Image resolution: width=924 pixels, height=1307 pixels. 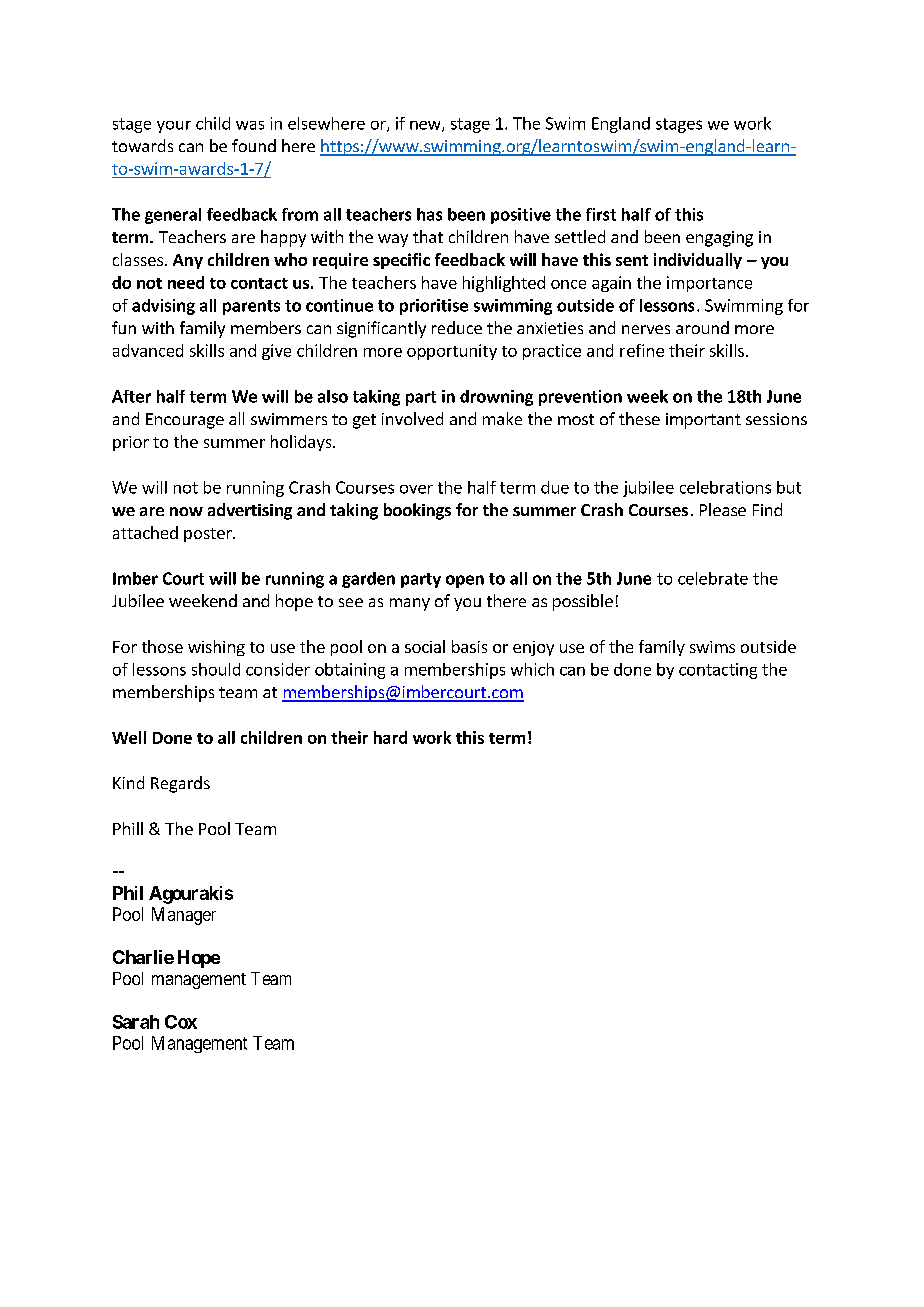 I want to click on new, so click(x=426, y=126).
